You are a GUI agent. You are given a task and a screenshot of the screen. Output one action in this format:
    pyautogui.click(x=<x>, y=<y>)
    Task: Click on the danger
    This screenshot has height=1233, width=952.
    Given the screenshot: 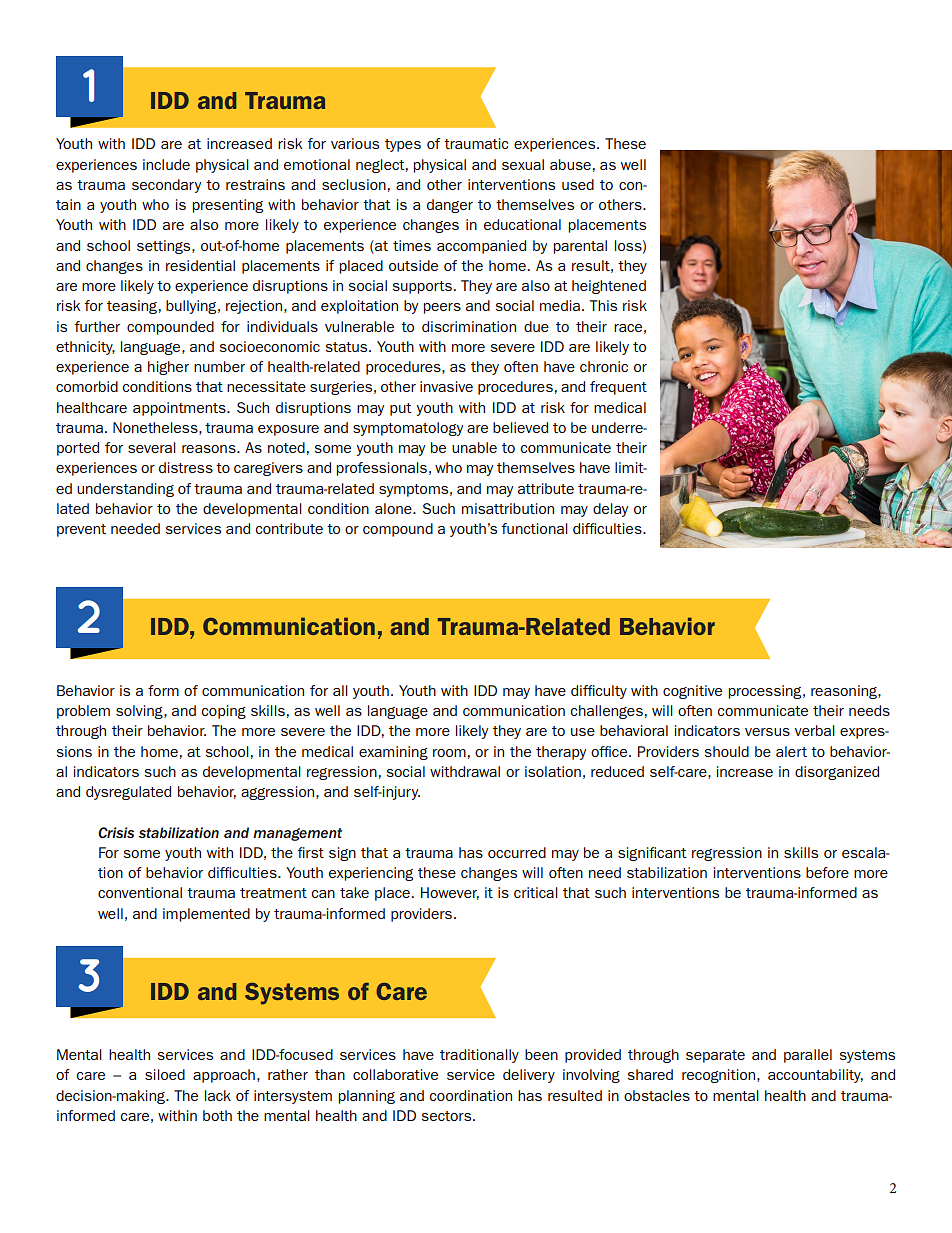 What is the action you would take?
    pyautogui.click(x=450, y=206)
